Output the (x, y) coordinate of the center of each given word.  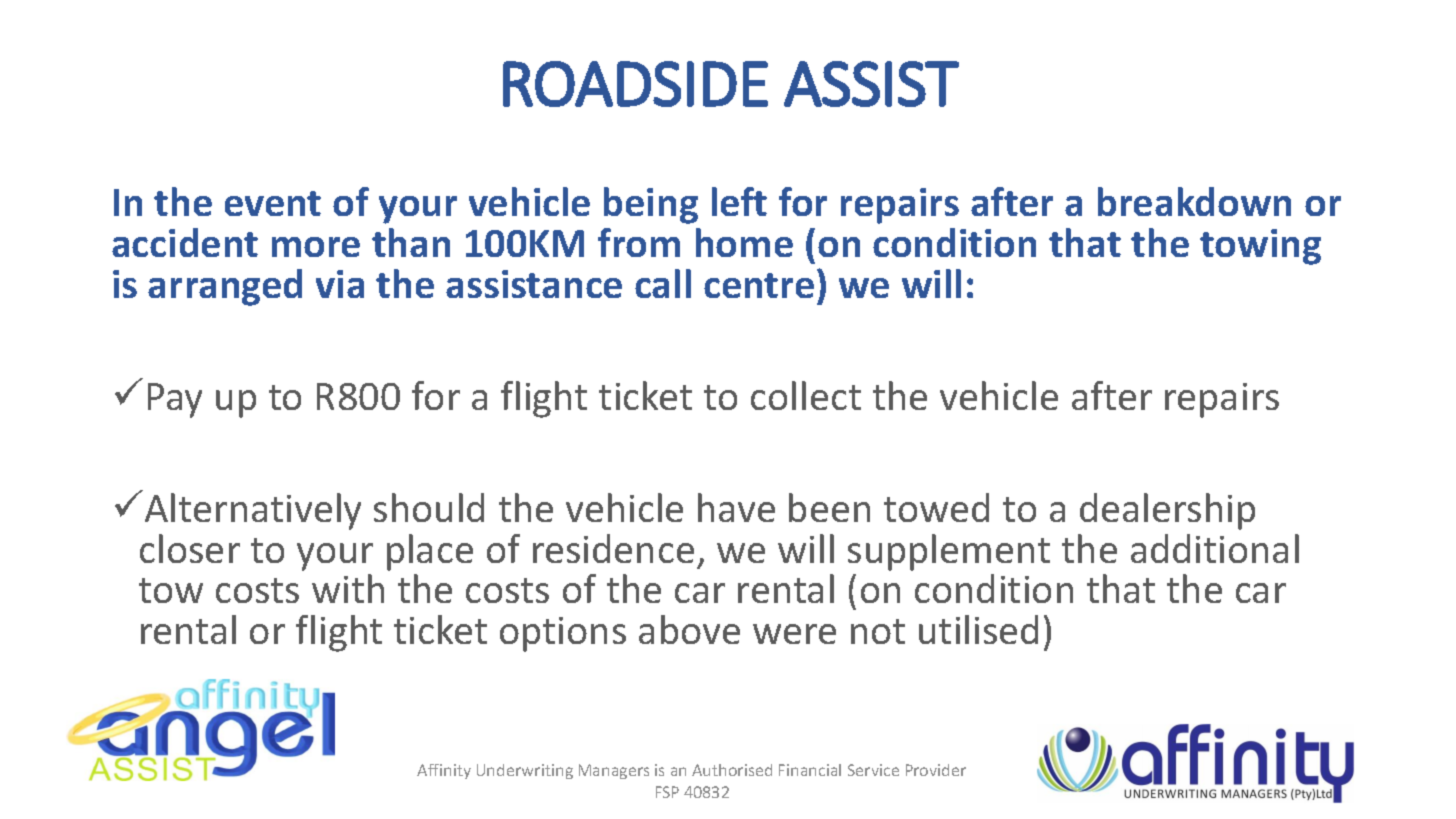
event (273, 203)
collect (806, 395)
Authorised (732, 770)
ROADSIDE (635, 84)
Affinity (444, 771)
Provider (936, 770)
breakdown (1194, 201)
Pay (175, 400)
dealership (1167, 511)
